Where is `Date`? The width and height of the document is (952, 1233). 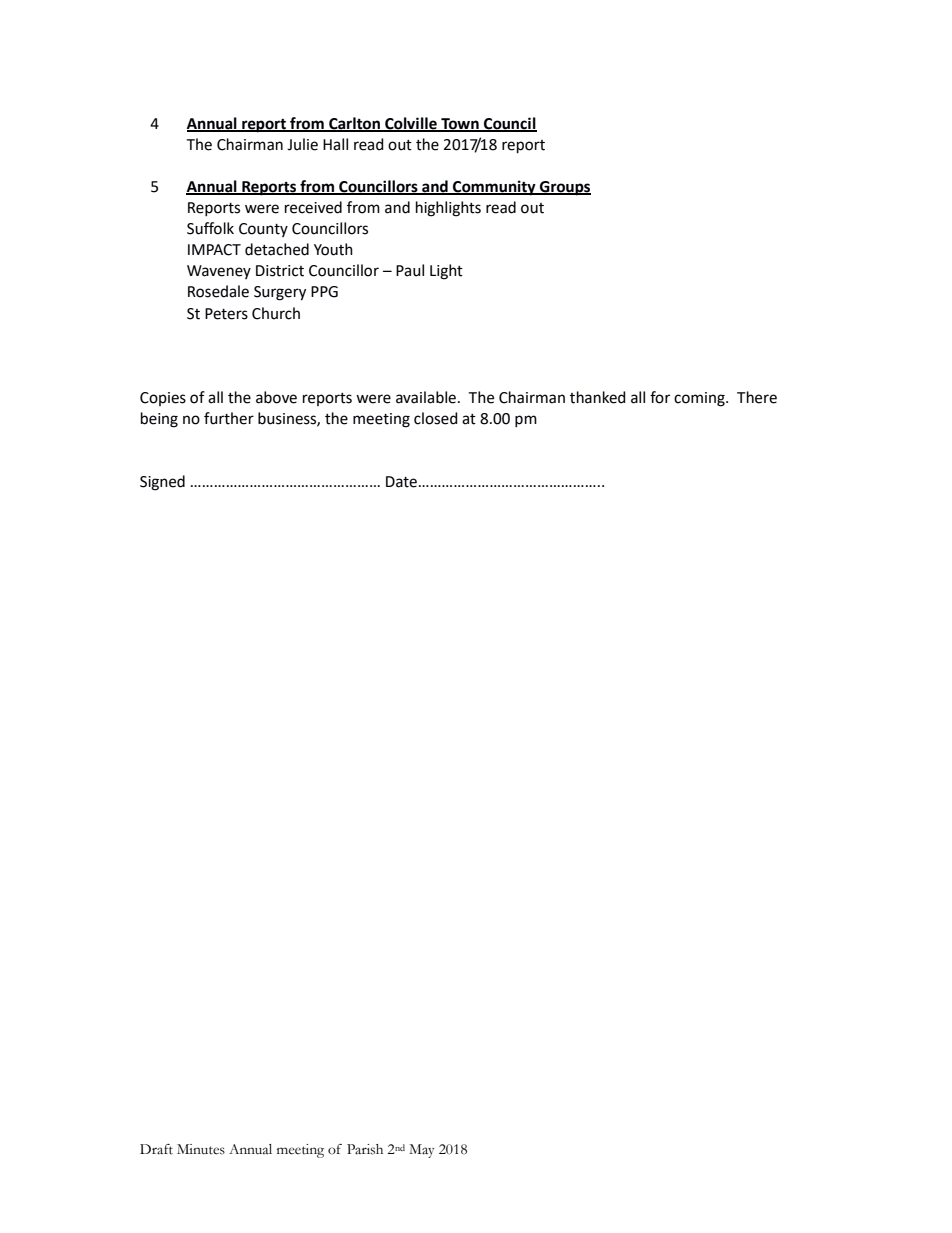
Date is located at coordinates (401, 482).
